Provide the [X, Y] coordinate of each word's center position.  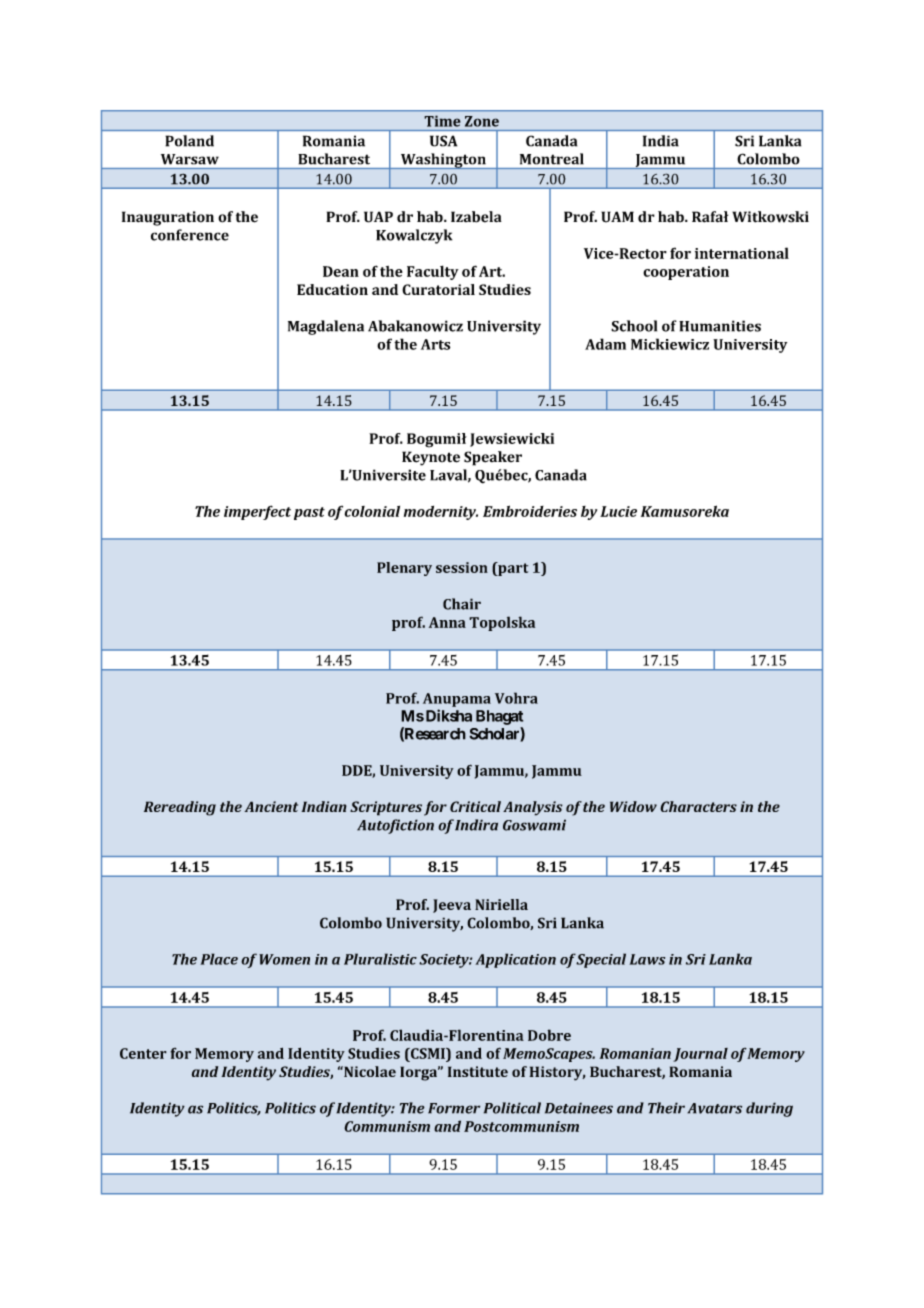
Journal [700, 1055]
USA [443, 141]
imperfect [257, 512]
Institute [478, 1071]
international [742, 253]
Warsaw [190, 159]
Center [143, 1053]
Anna [447, 622]
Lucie [618, 511]
